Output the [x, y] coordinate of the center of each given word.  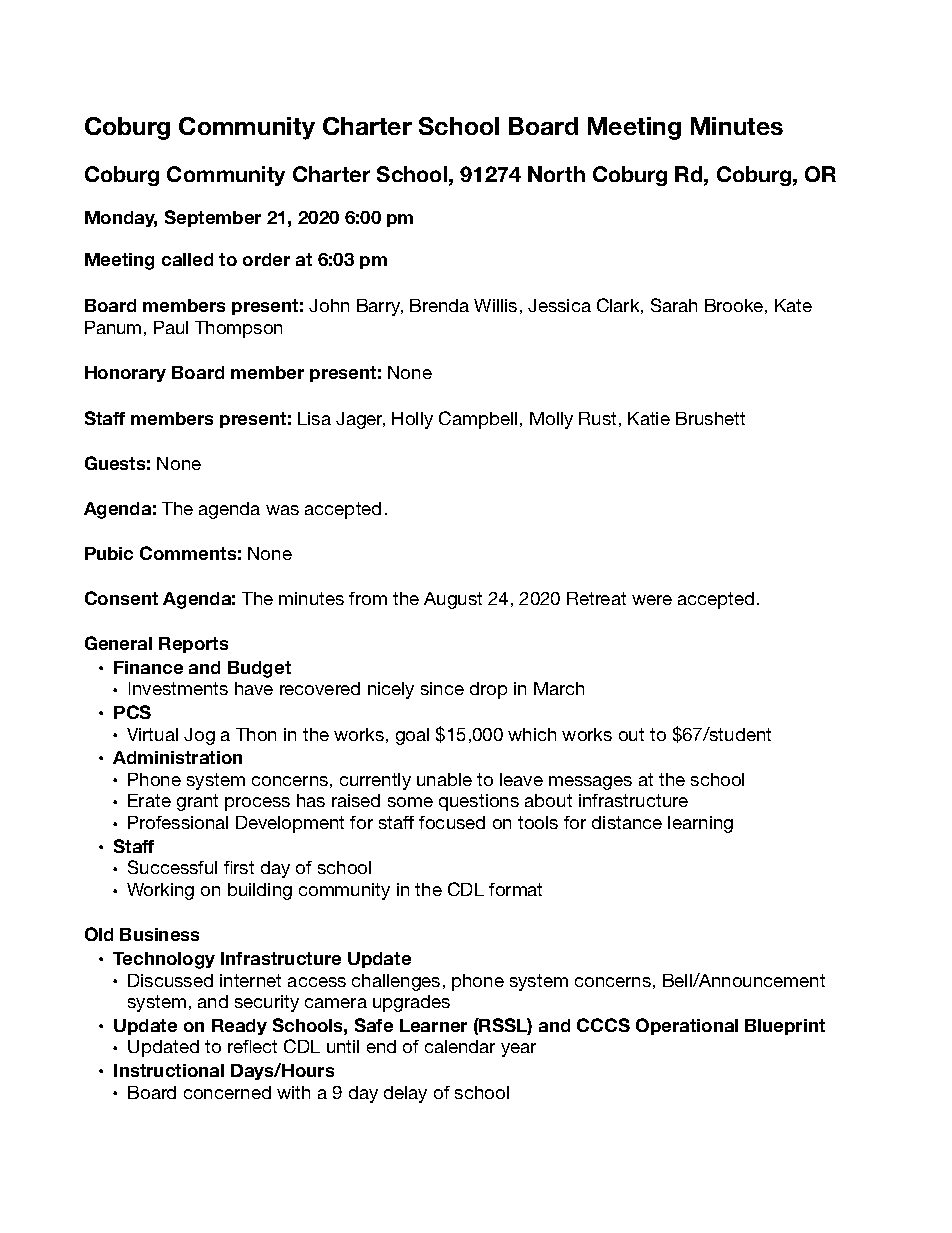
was [282, 510]
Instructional [169, 1070]
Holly [412, 420]
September [213, 218]
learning [700, 824]
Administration [177, 757]
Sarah [674, 305]
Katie [649, 418]
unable [444, 779]
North [556, 174]
